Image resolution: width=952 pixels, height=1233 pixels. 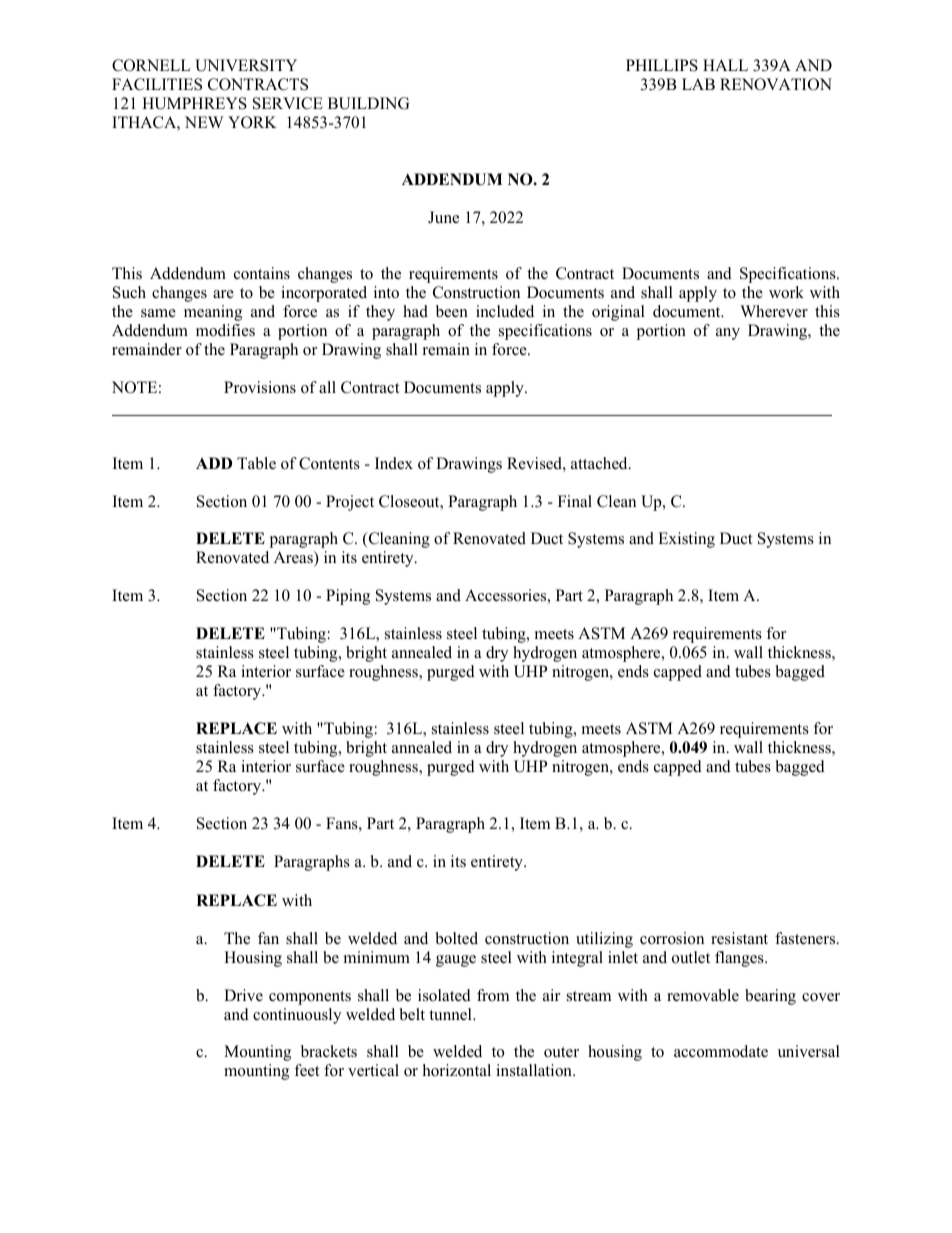 What do you see at coordinates (348, 597) in the screenshot?
I see `Piping` at bounding box center [348, 597].
